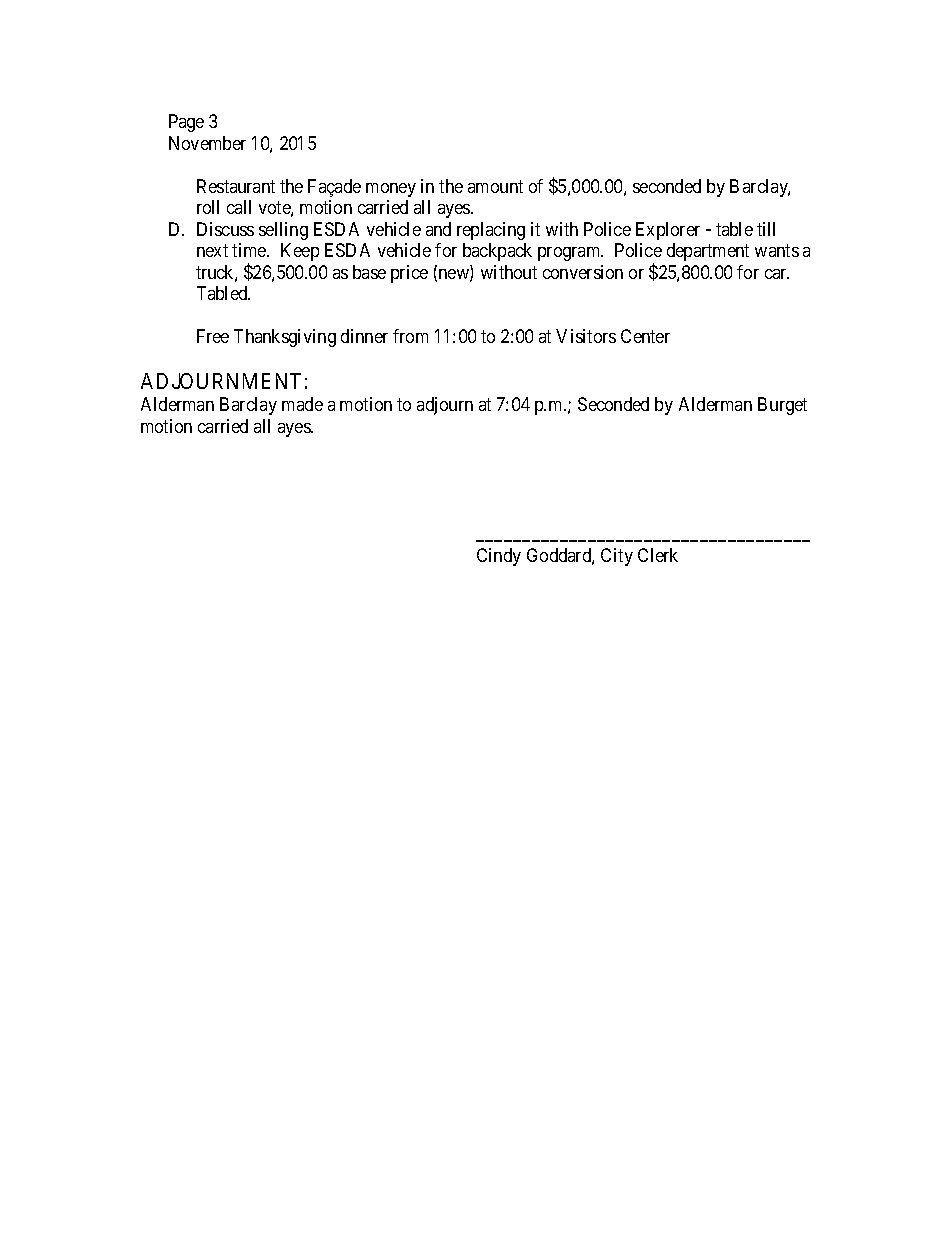 The width and height of the screenshot is (952, 1233). I want to click on Visitors, so click(586, 336).
